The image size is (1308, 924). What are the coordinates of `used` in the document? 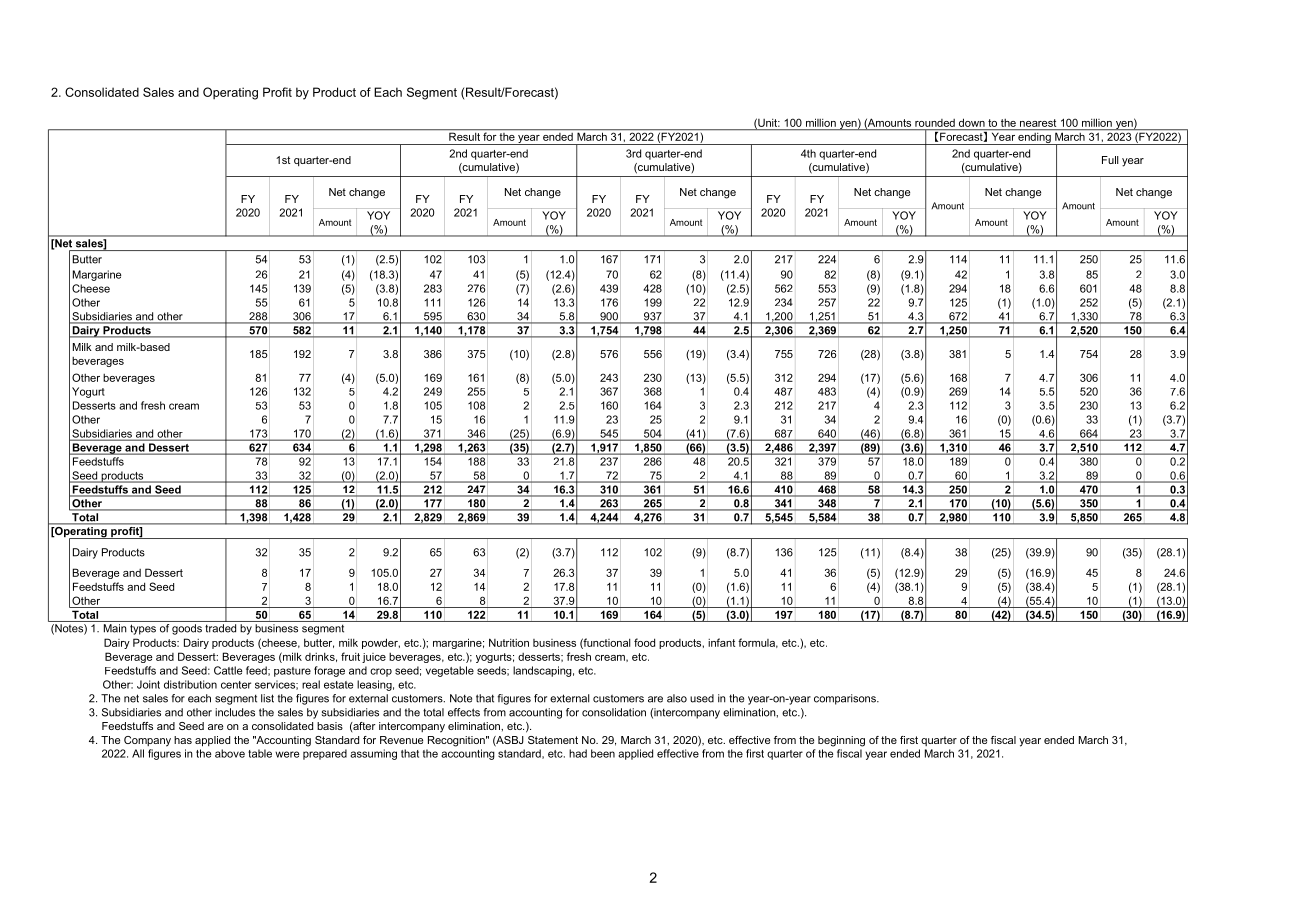 It's located at (702, 698).
